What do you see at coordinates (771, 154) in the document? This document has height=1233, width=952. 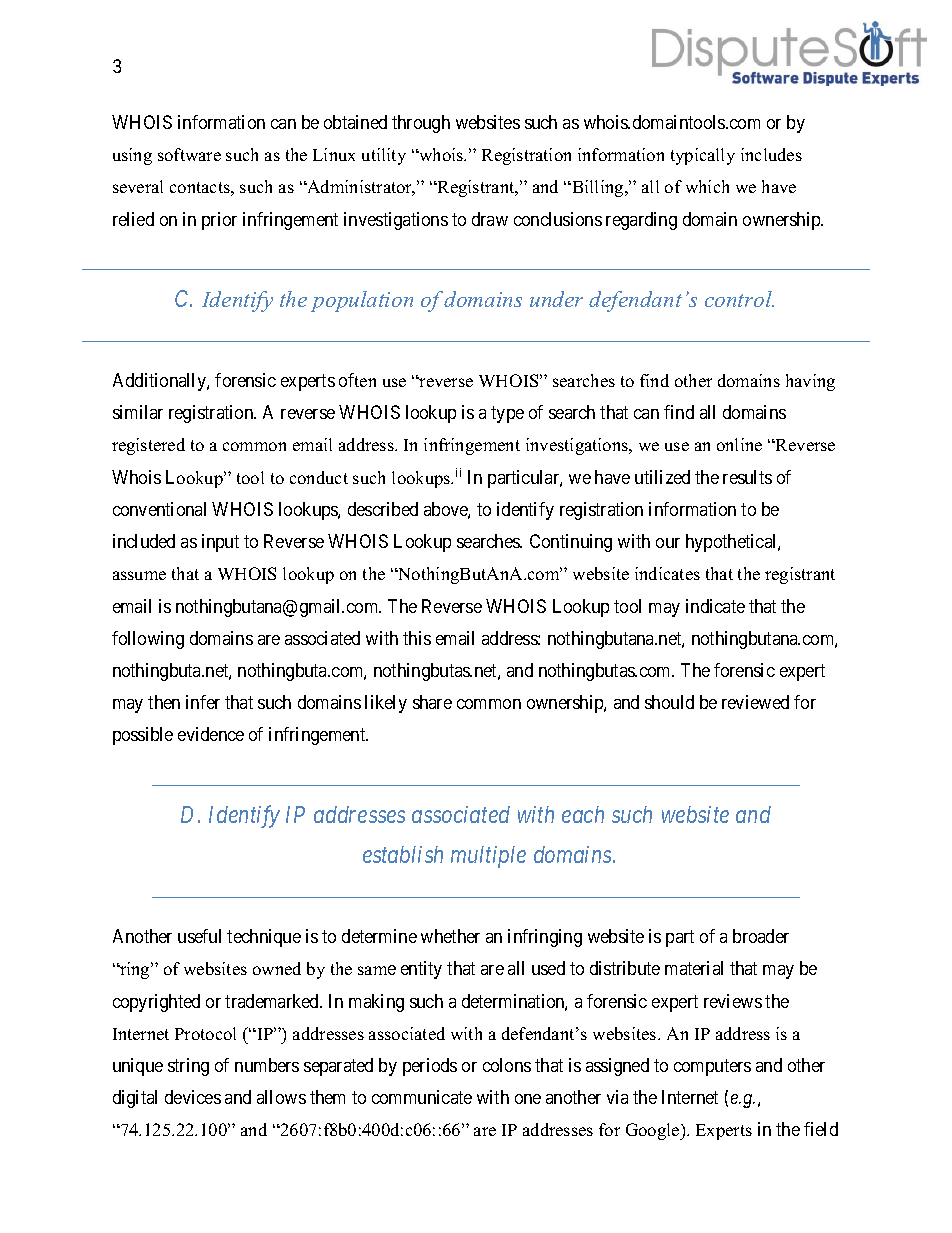 I see `includes` at bounding box center [771, 154].
